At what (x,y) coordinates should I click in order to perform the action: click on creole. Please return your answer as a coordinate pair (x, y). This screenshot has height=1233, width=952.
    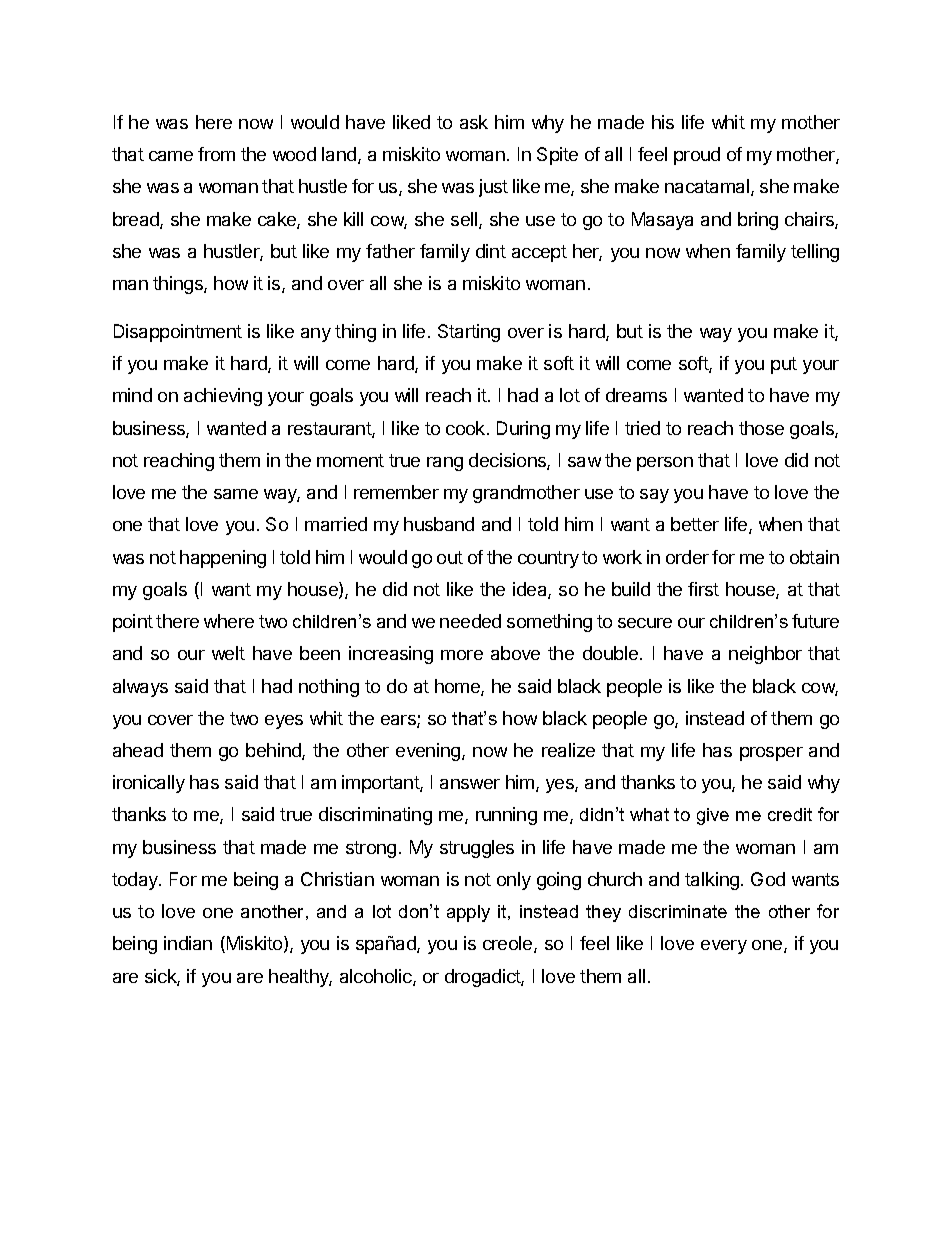
    Looking at the image, I should click on (509, 944).
